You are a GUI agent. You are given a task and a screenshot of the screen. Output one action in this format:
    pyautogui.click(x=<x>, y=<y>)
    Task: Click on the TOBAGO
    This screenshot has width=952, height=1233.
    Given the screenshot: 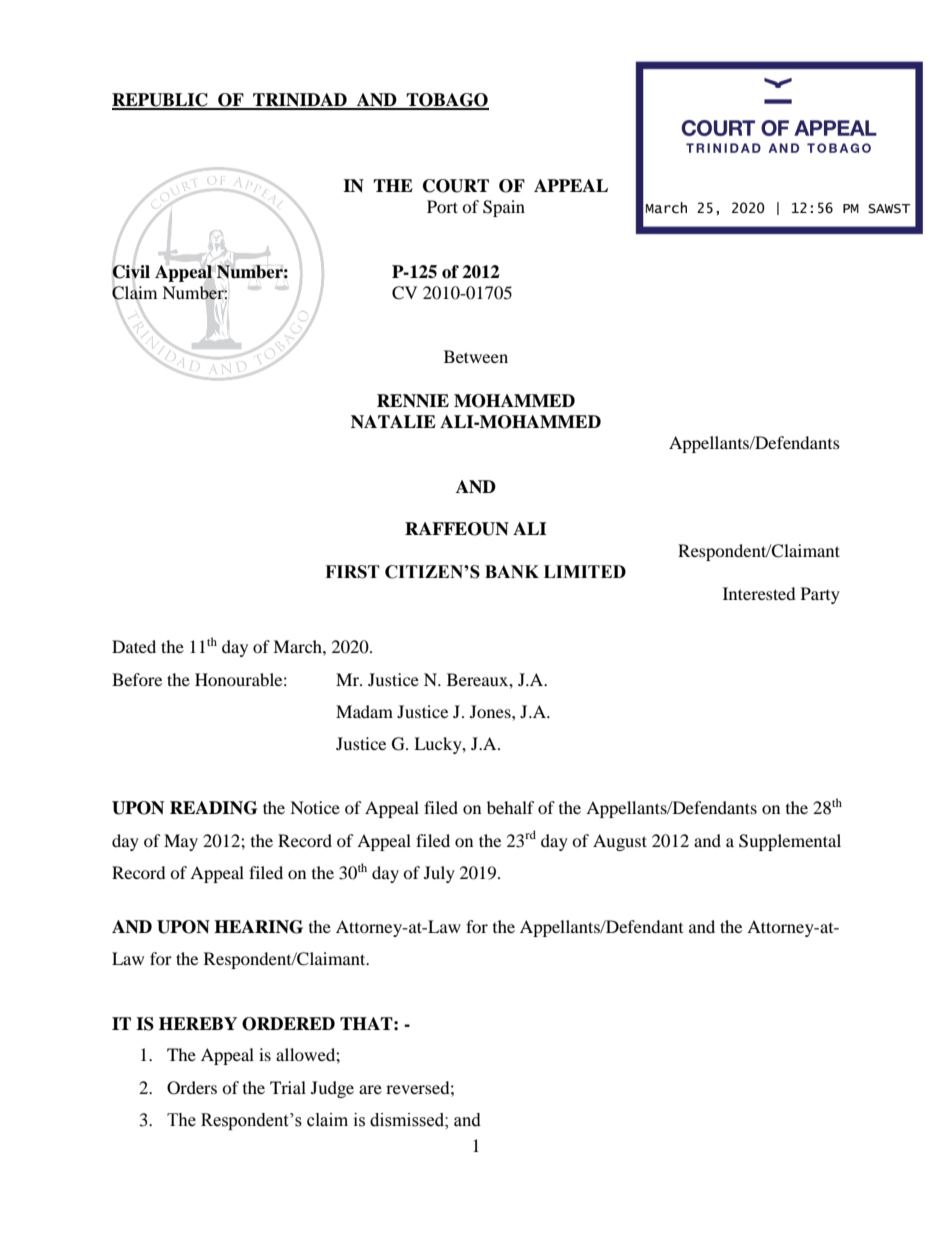 What is the action you would take?
    pyautogui.click(x=446, y=101)
